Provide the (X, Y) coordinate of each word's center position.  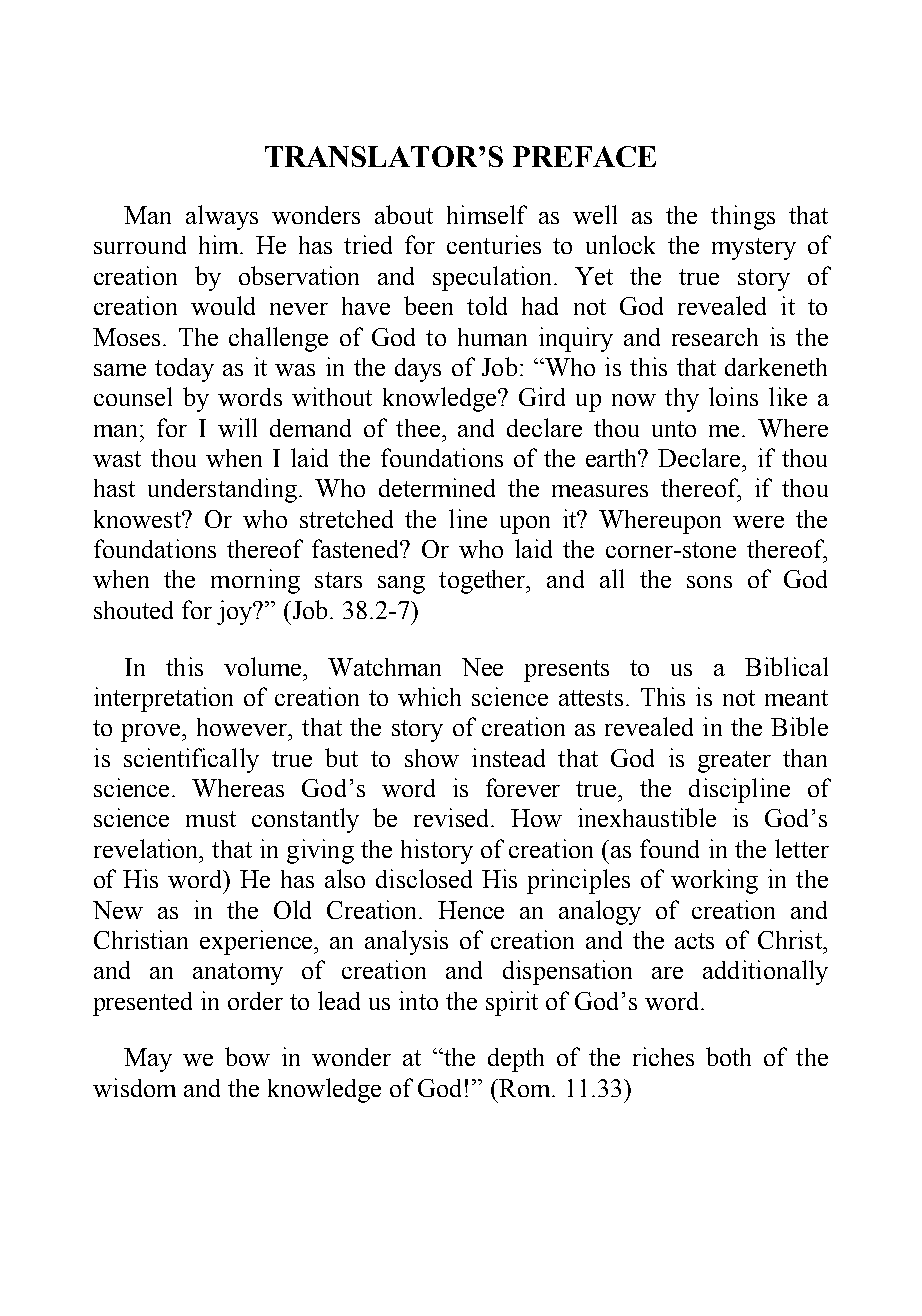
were (758, 522)
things (743, 217)
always (222, 217)
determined (437, 487)
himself (487, 214)
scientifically (191, 760)
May (148, 1060)
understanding (222, 490)
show (432, 758)
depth (516, 1060)
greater (734, 762)
